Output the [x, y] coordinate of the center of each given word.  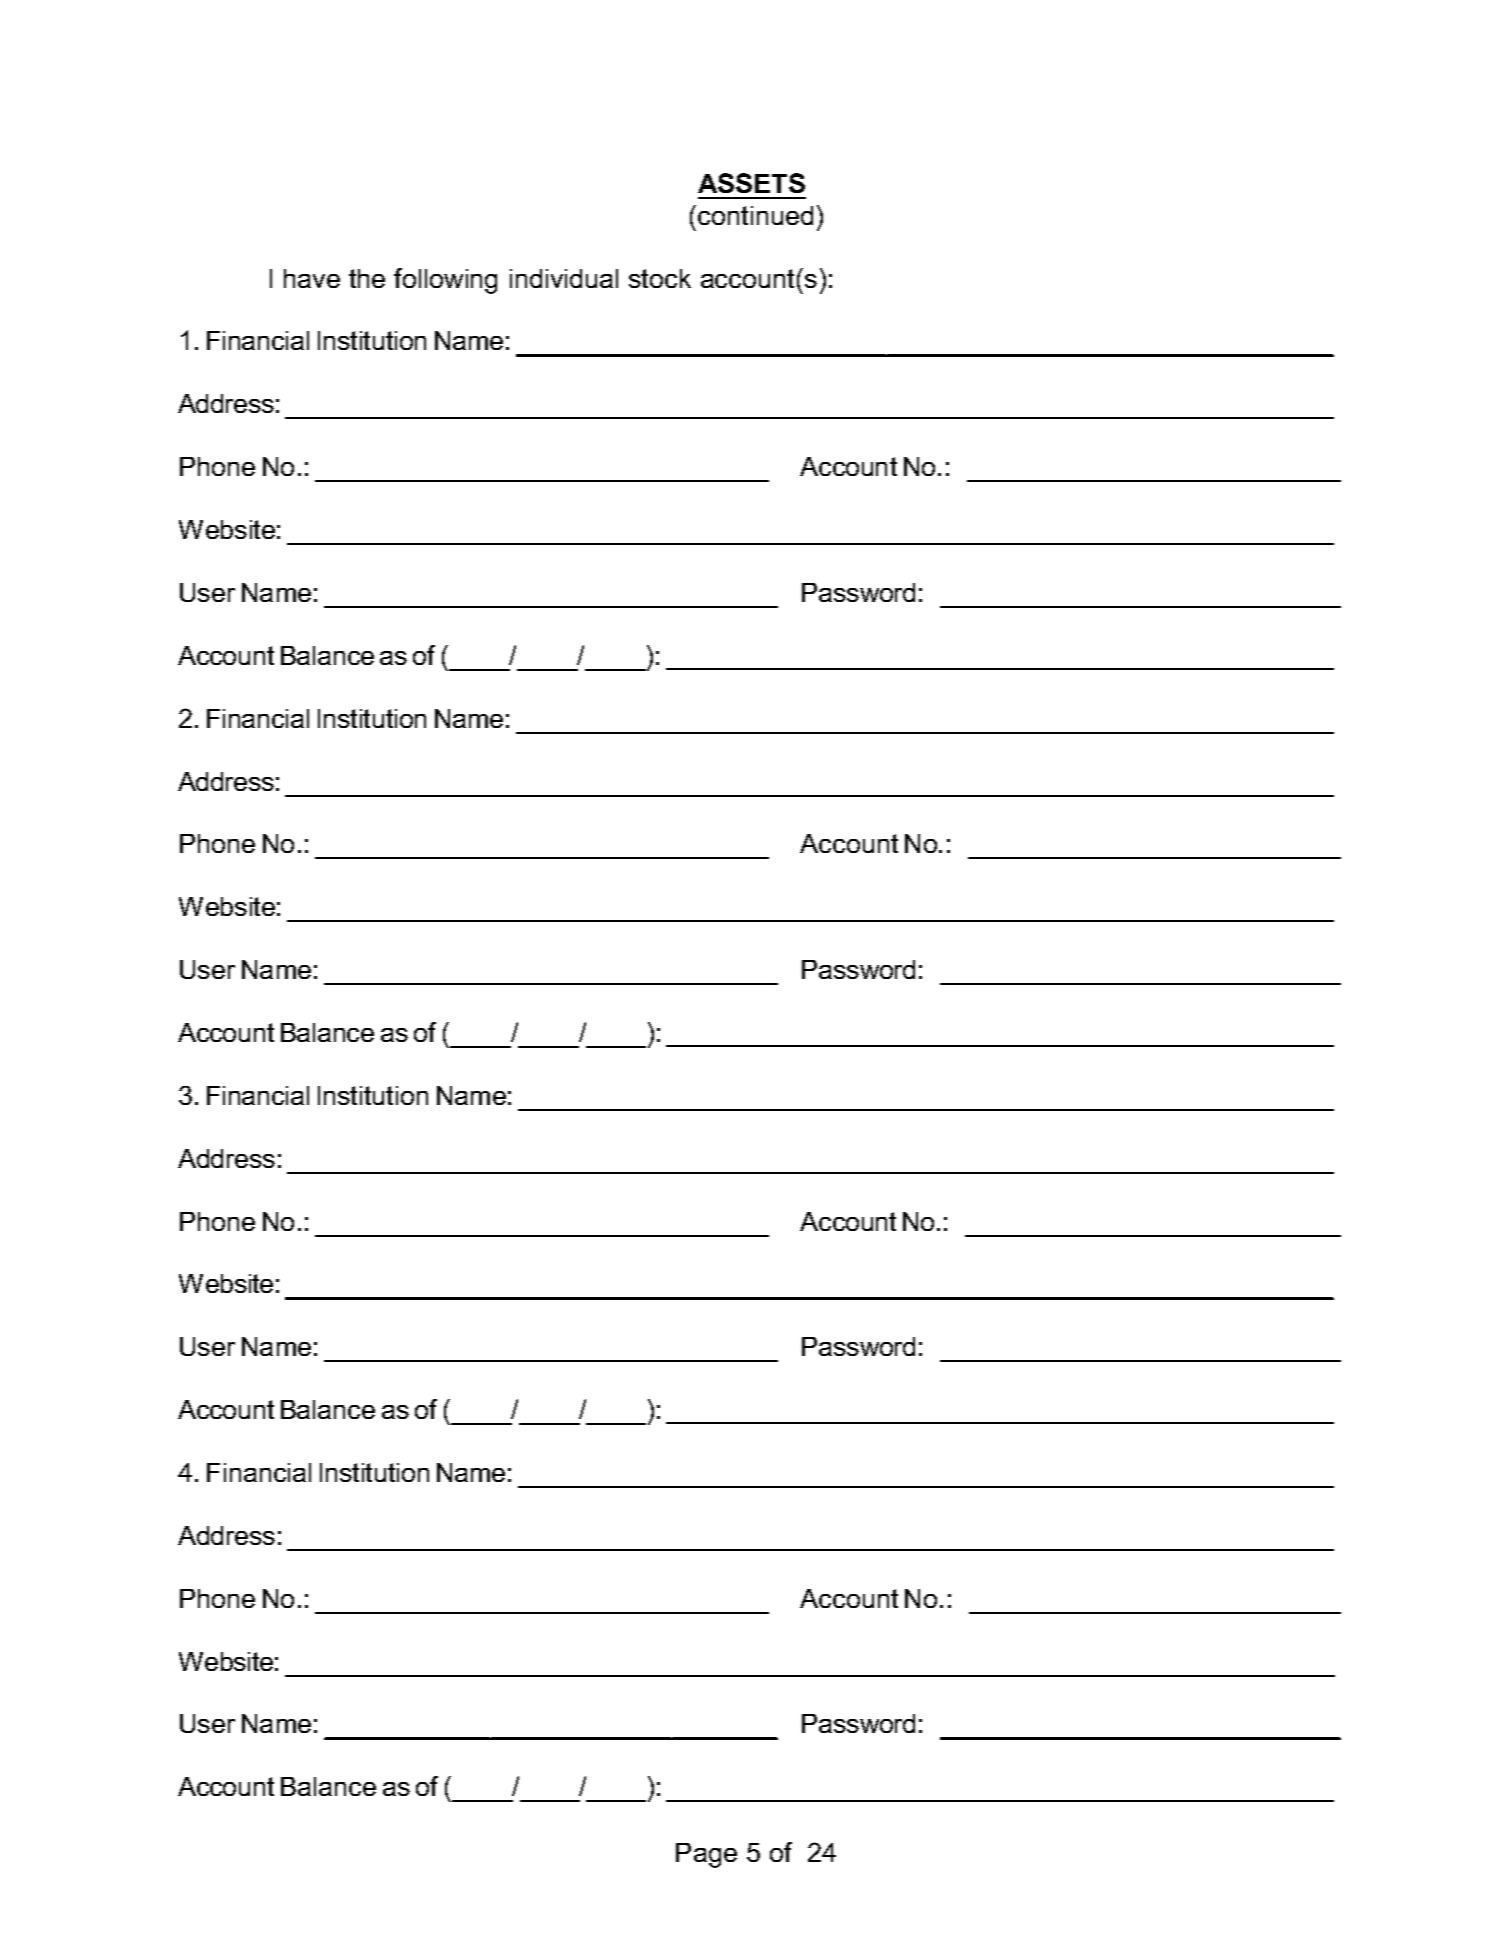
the [367, 278]
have [312, 278]
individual [564, 278]
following [445, 281]
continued [755, 215]
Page [706, 1855]
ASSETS [751, 183]
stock [660, 278]
